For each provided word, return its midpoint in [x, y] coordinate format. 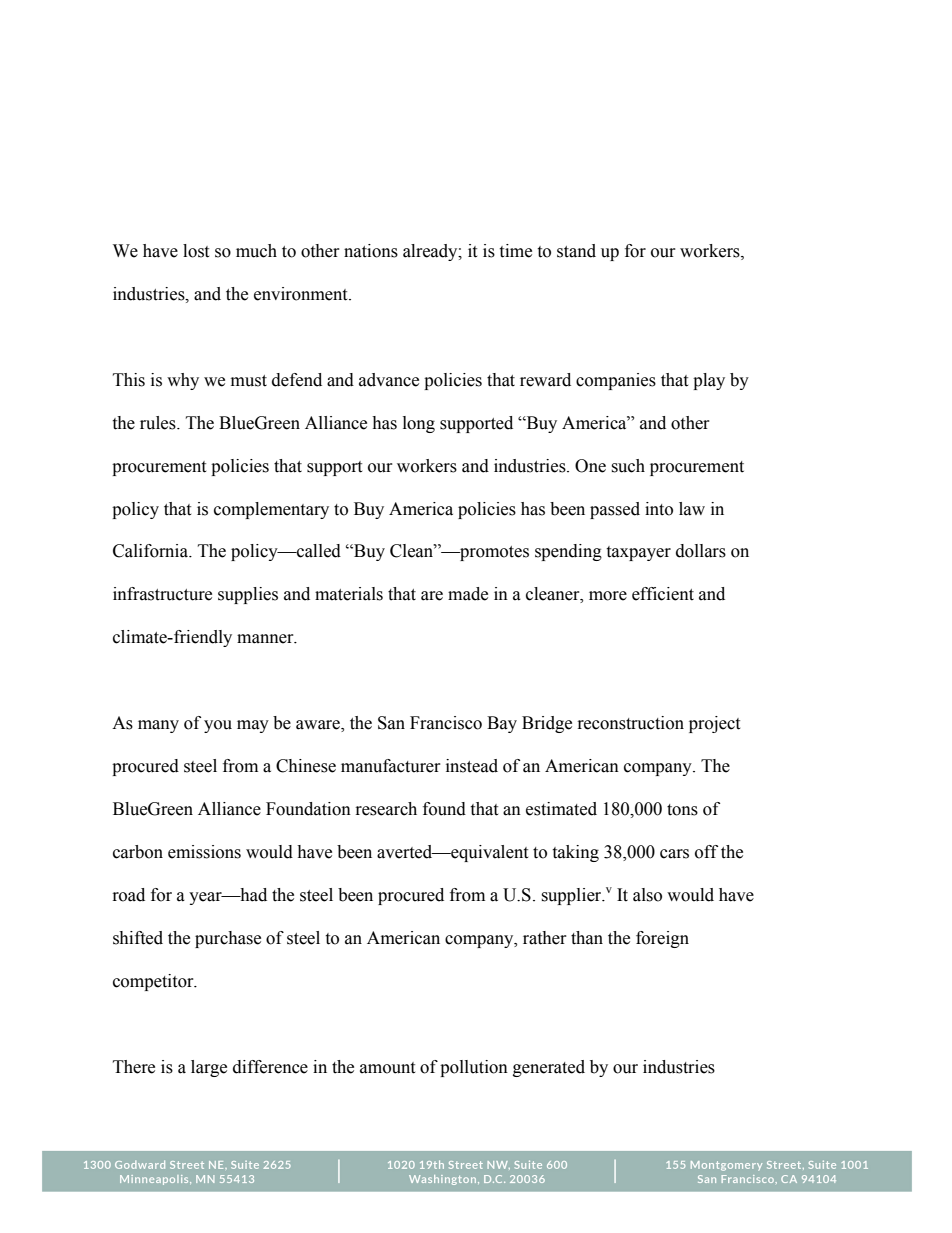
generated [549, 1068]
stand [576, 251]
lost [196, 251]
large [209, 1068]
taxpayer [638, 553]
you [218, 726]
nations [371, 251]
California [152, 551]
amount [387, 1068]
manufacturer [391, 766]
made [468, 594]
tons [682, 810]
